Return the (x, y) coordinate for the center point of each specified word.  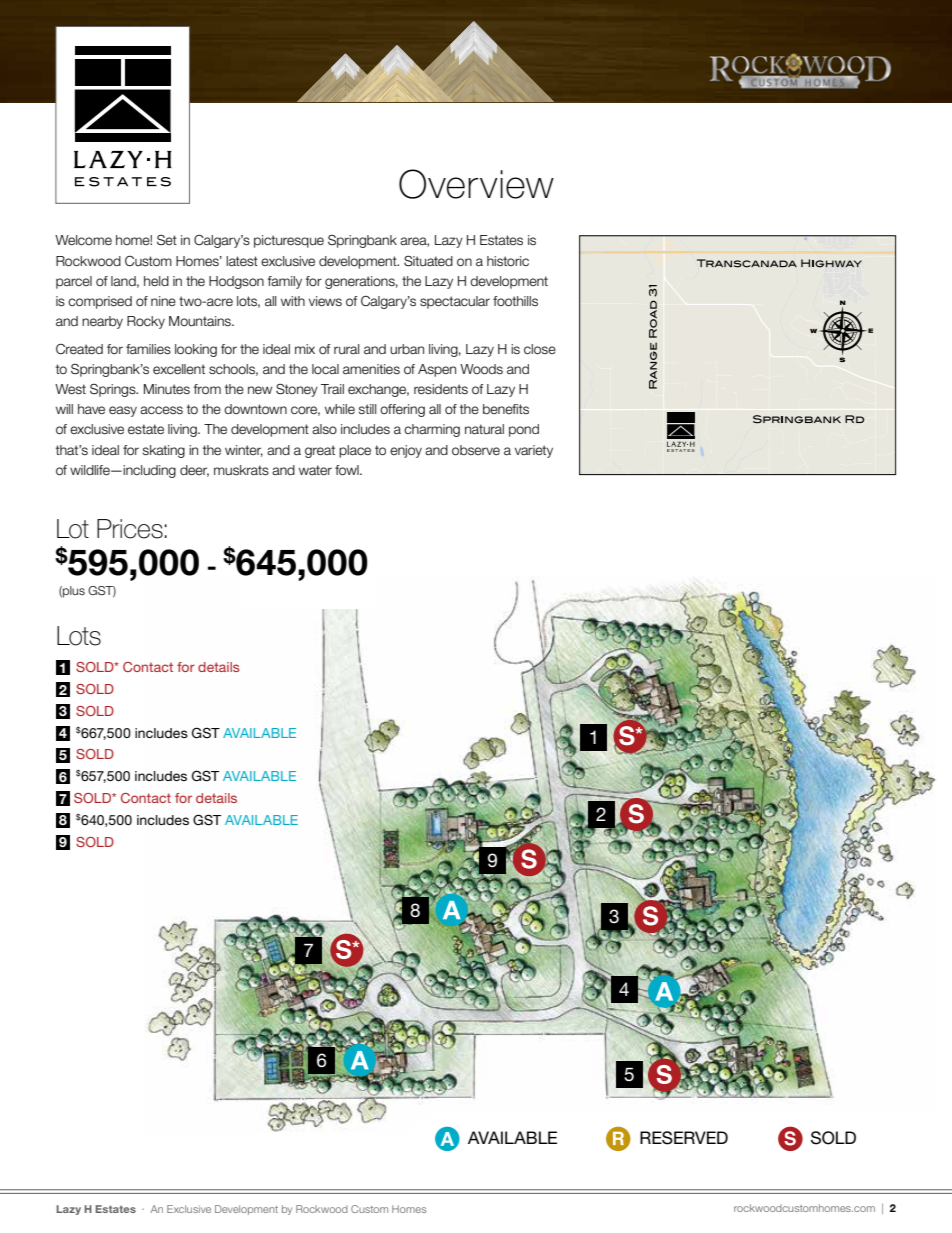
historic (508, 261)
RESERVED (684, 1138)
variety (534, 451)
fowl (348, 470)
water (315, 470)
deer (194, 471)
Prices (130, 529)
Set (167, 239)
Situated (428, 261)
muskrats (241, 470)
